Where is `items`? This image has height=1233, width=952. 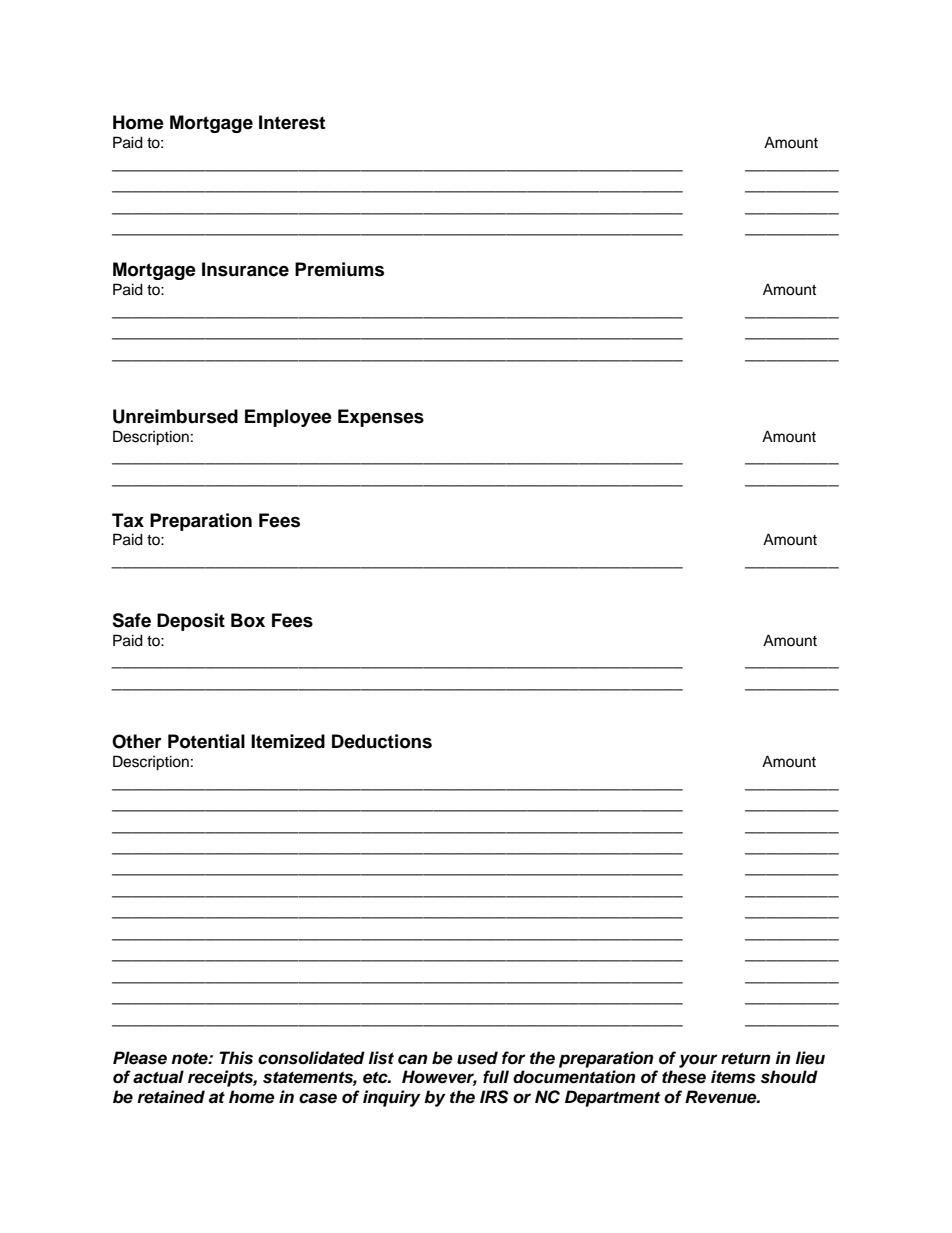
items is located at coordinates (733, 1077).
